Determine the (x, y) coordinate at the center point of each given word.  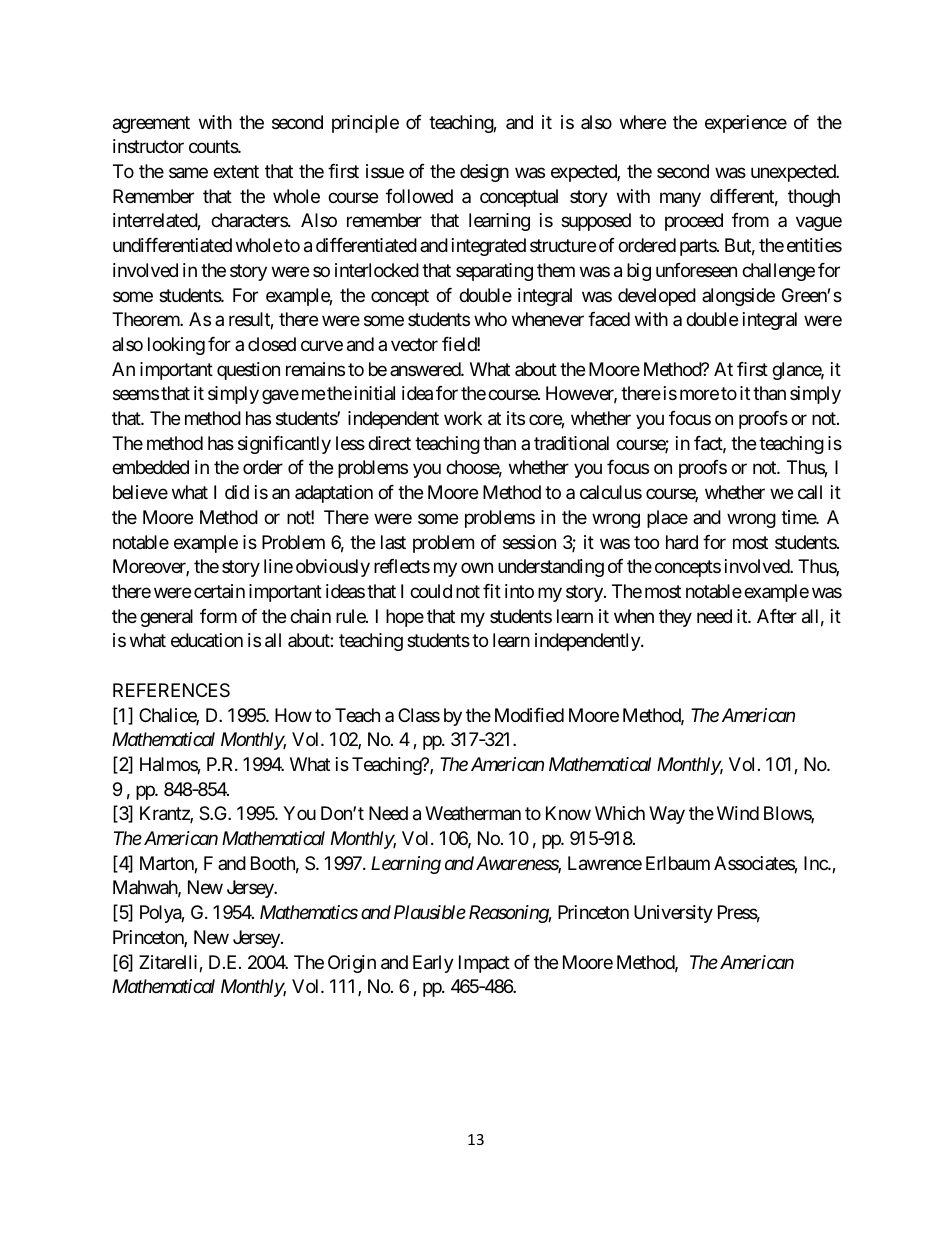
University (673, 914)
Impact (484, 964)
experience (746, 124)
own (477, 568)
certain (219, 591)
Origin (352, 964)
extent (236, 171)
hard (682, 542)
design (484, 173)
